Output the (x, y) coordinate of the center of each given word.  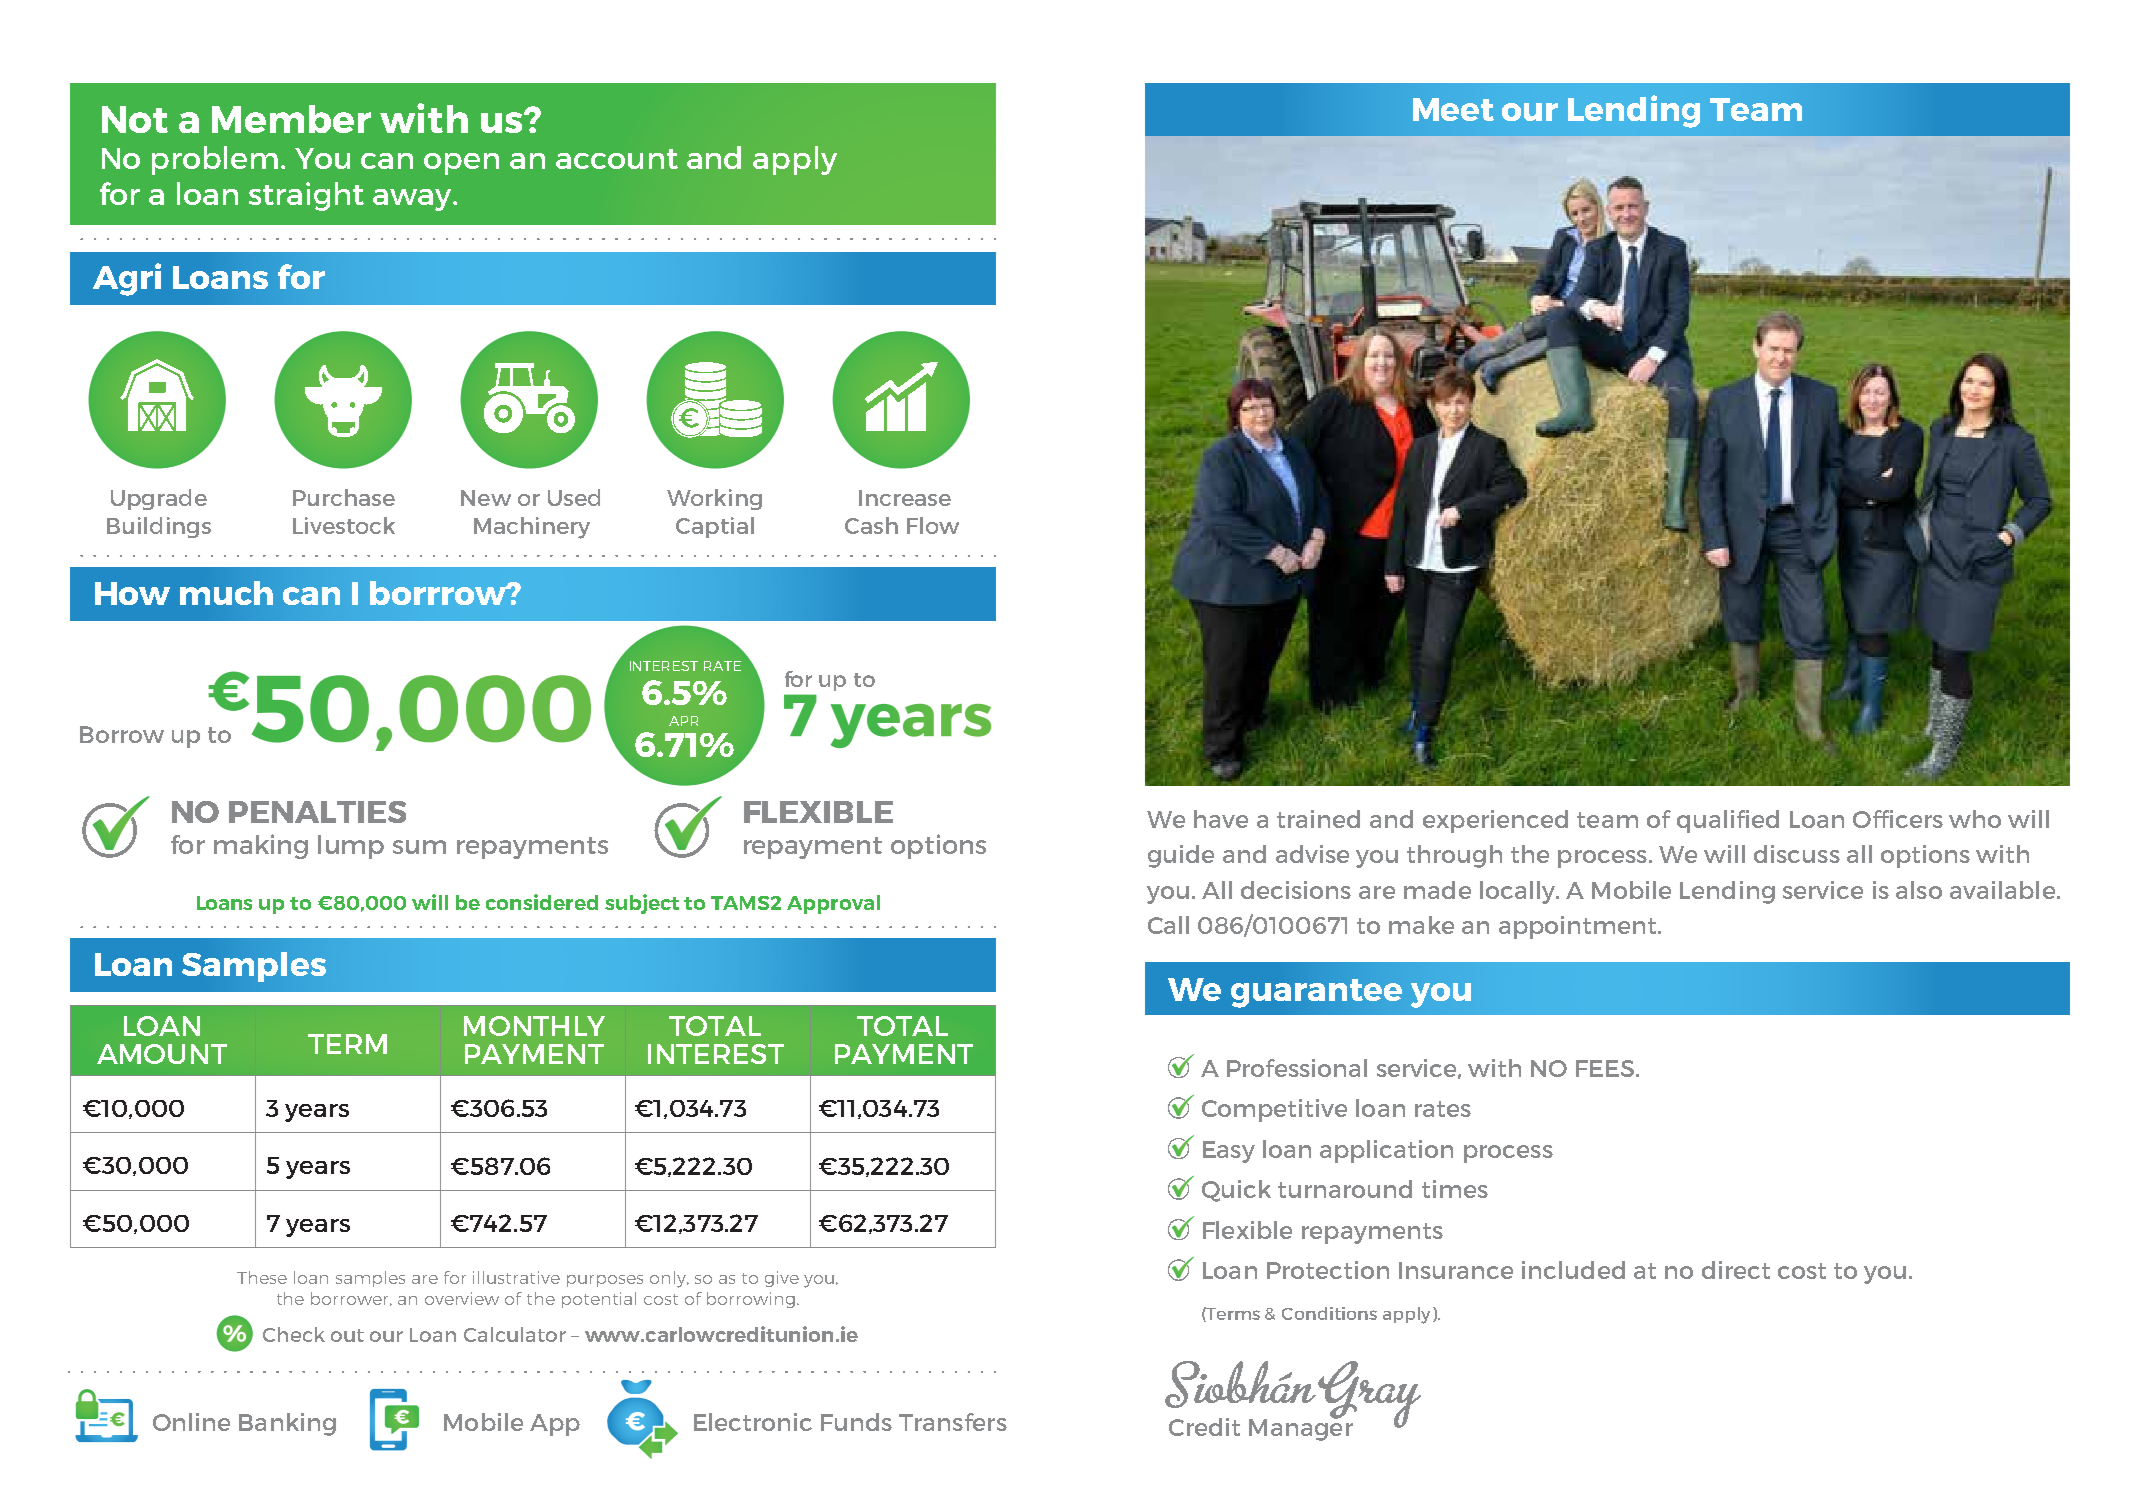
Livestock (344, 525)
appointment (1579, 927)
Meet (1453, 109)
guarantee (1316, 993)
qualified (1728, 821)
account (617, 159)
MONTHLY (534, 1026)
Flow (933, 525)
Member (291, 119)
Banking (287, 1424)
